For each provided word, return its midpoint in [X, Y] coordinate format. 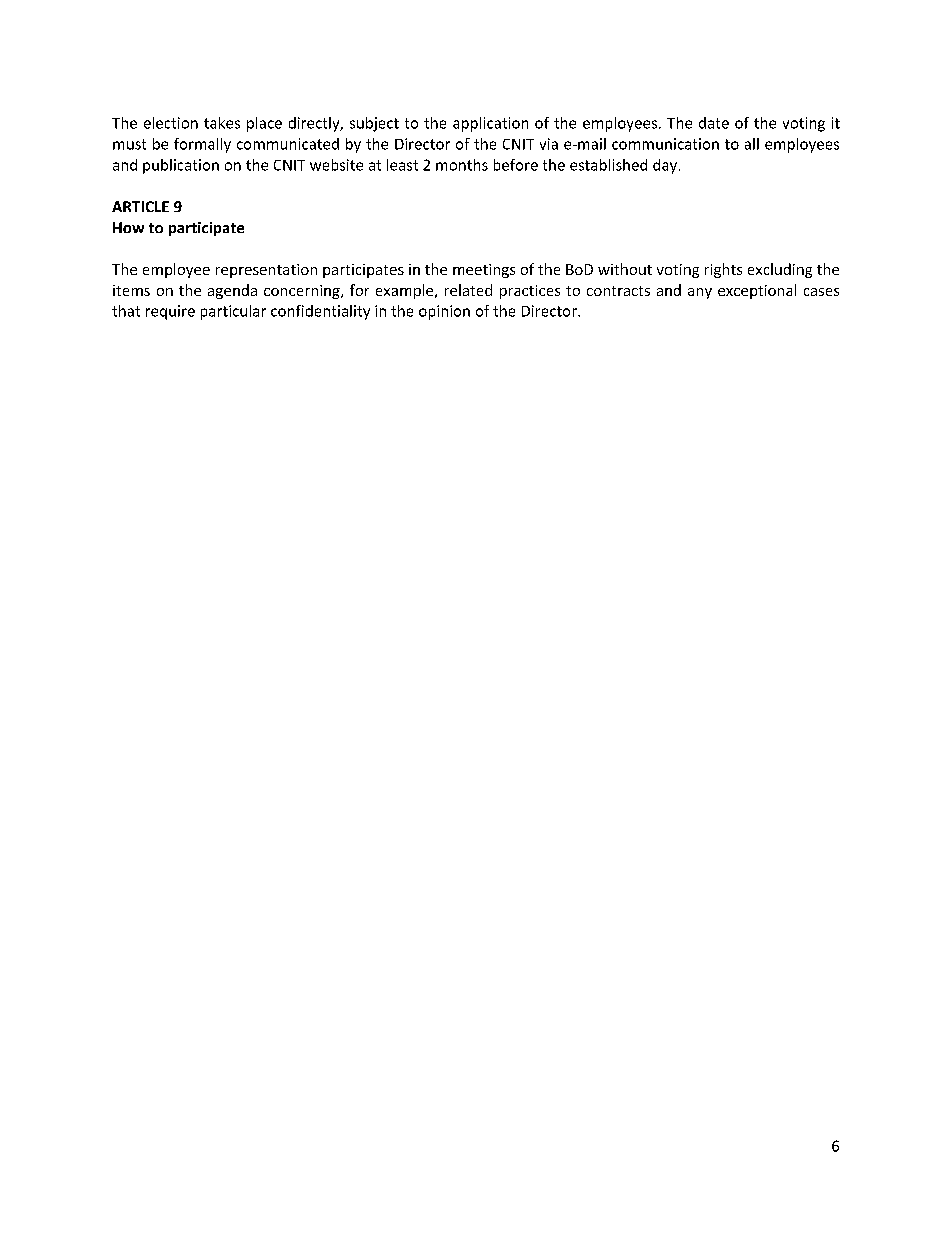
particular [233, 312]
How [128, 227]
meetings [484, 271]
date [714, 123]
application [490, 124]
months [462, 165]
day [666, 166]
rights [723, 270]
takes [222, 123]
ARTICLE [140, 206]
